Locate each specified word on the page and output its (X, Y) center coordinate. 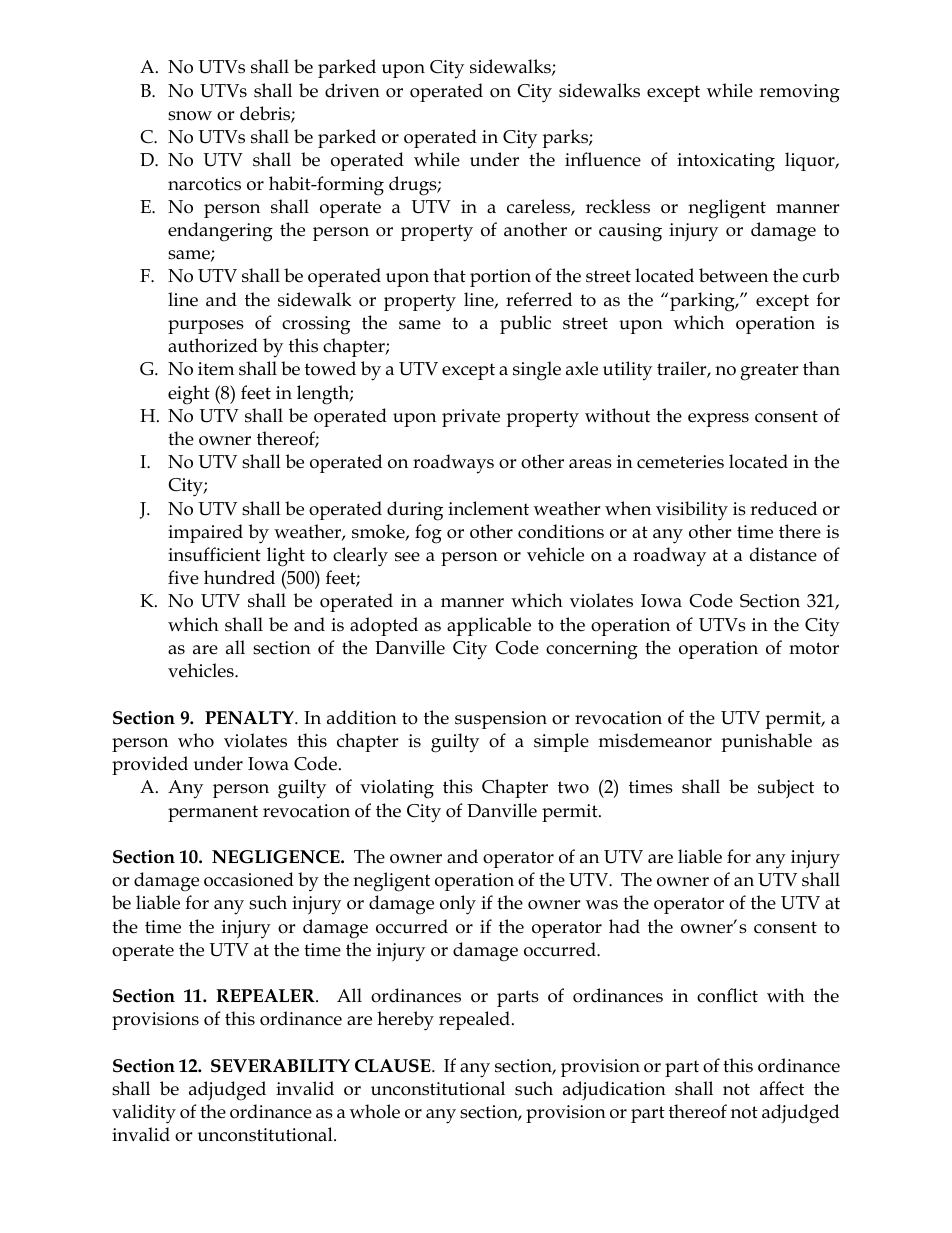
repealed (474, 1020)
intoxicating (726, 162)
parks (566, 138)
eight (189, 395)
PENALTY (250, 718)
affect (782, 1088)
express (718, 420)
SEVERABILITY (280, 1066)
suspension (501, 720)
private (471, 418)
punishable (766, 742)
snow (190, 116)
